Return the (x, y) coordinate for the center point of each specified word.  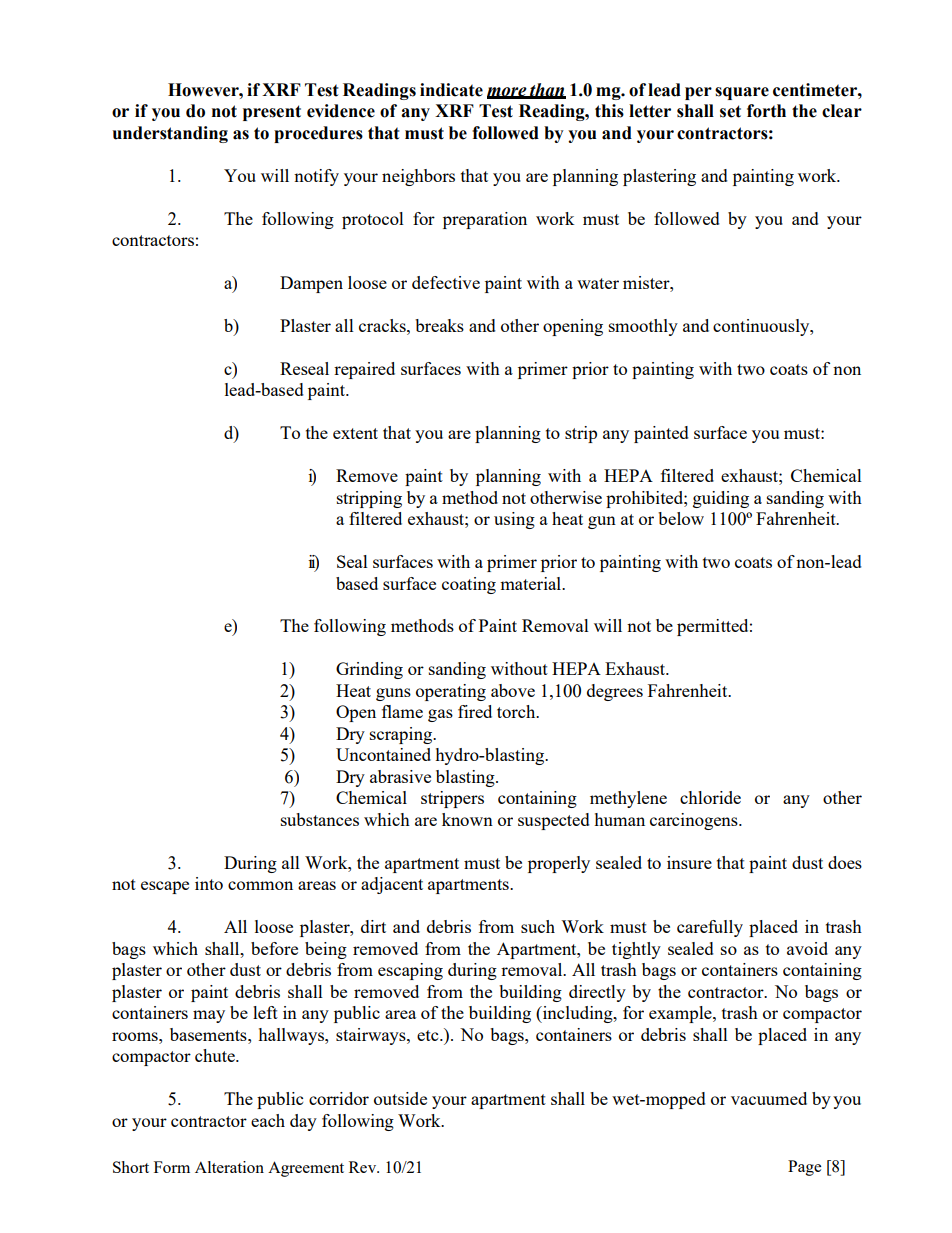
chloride (710, 797)
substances (320, 819)
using (514, 520)
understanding (170, 134)
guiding (721, 499)
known (467, 819)
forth (766, 111)
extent (355, 433)
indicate (451, 90)
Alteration (229, 1167)
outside (400, 1098)
